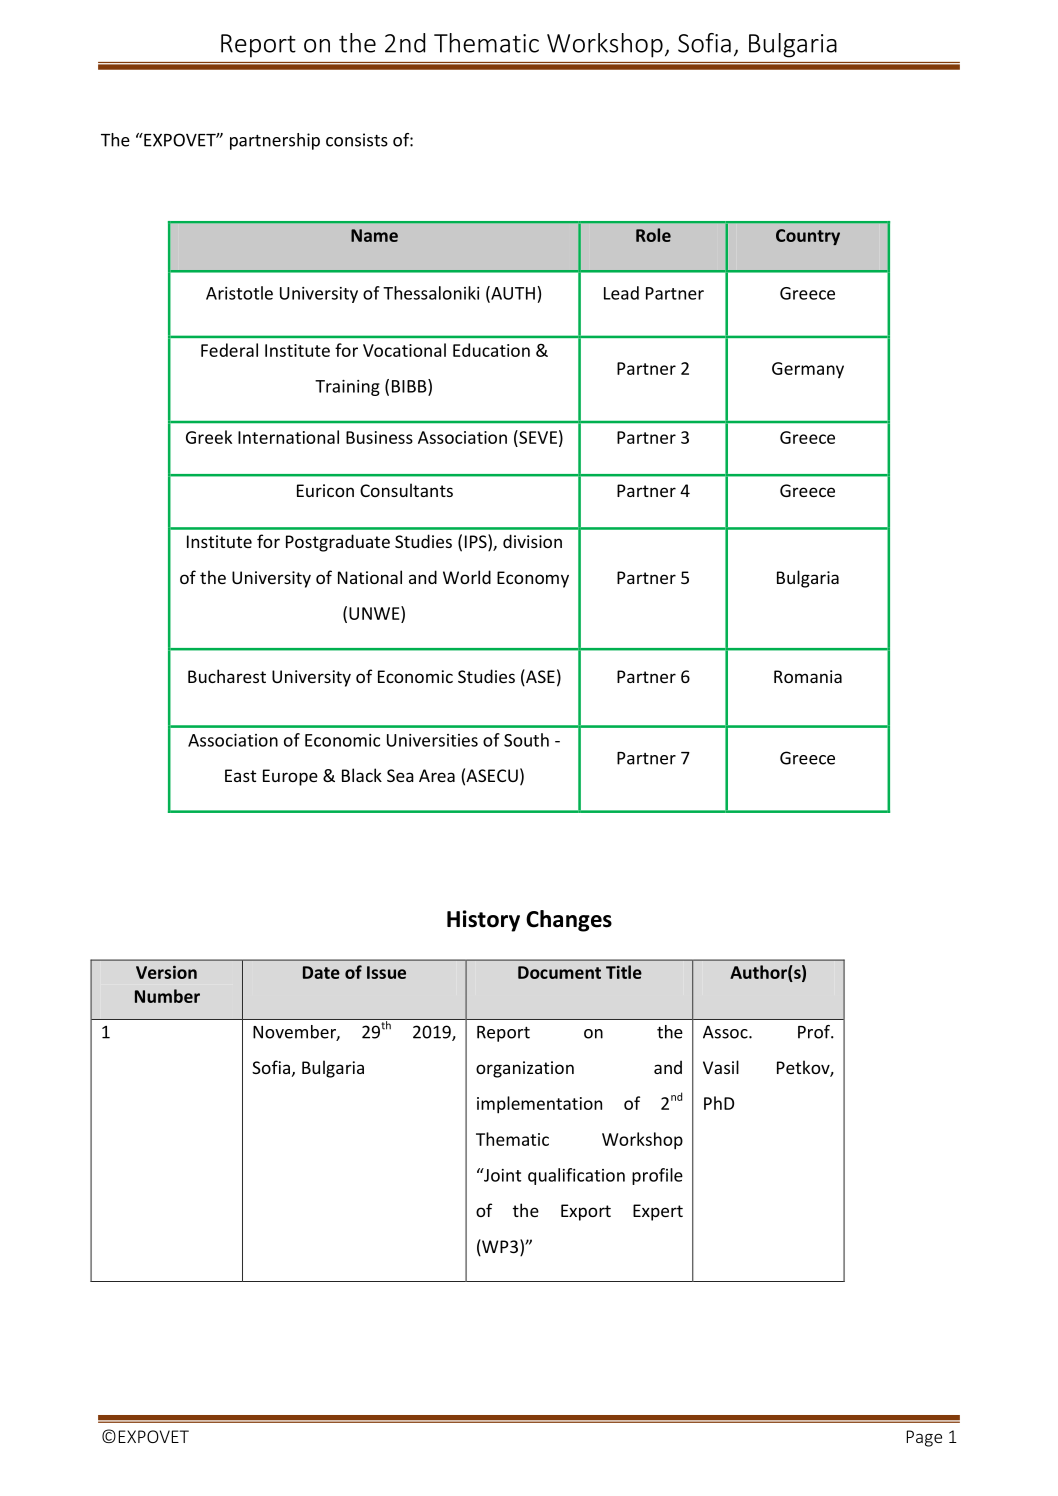 The image size is (1058, 1496). Describe the element at coordinates (808, 237) in the page. I see `Country` at that location.
